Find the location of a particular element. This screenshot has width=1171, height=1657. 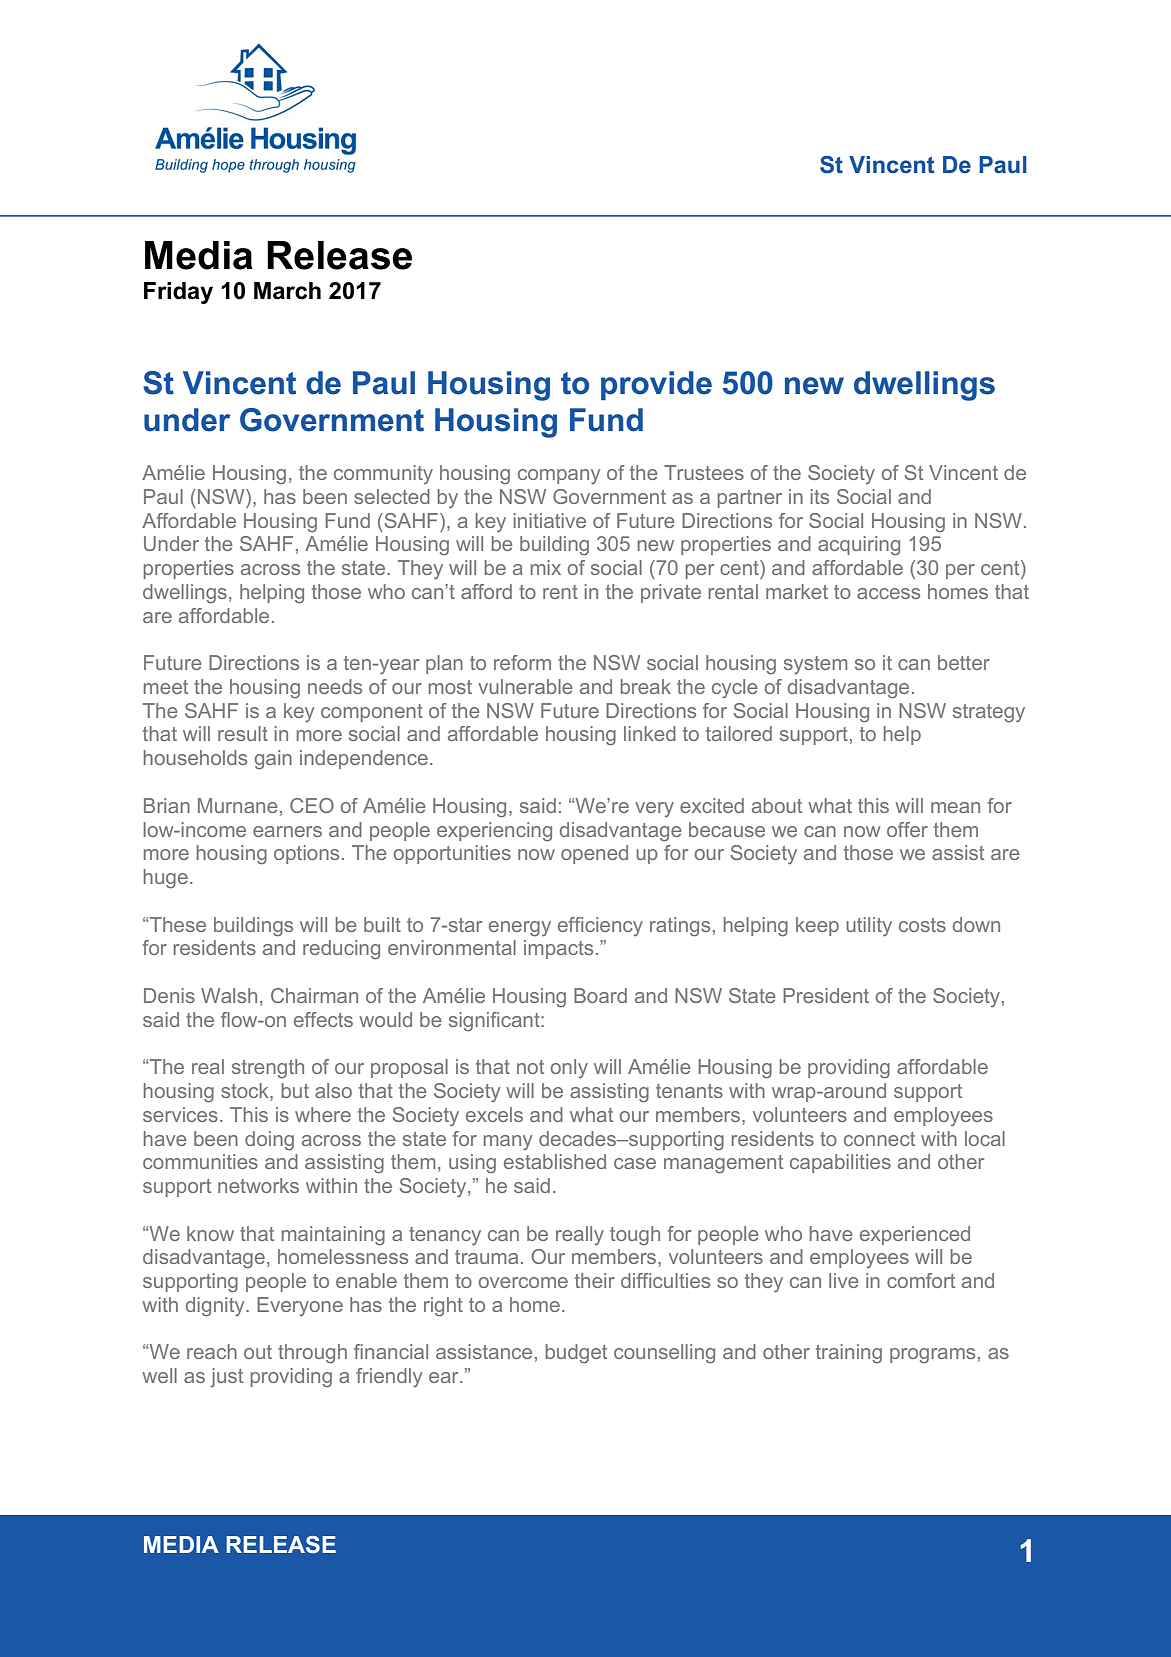

opened is located at coordinates (594, 854).
